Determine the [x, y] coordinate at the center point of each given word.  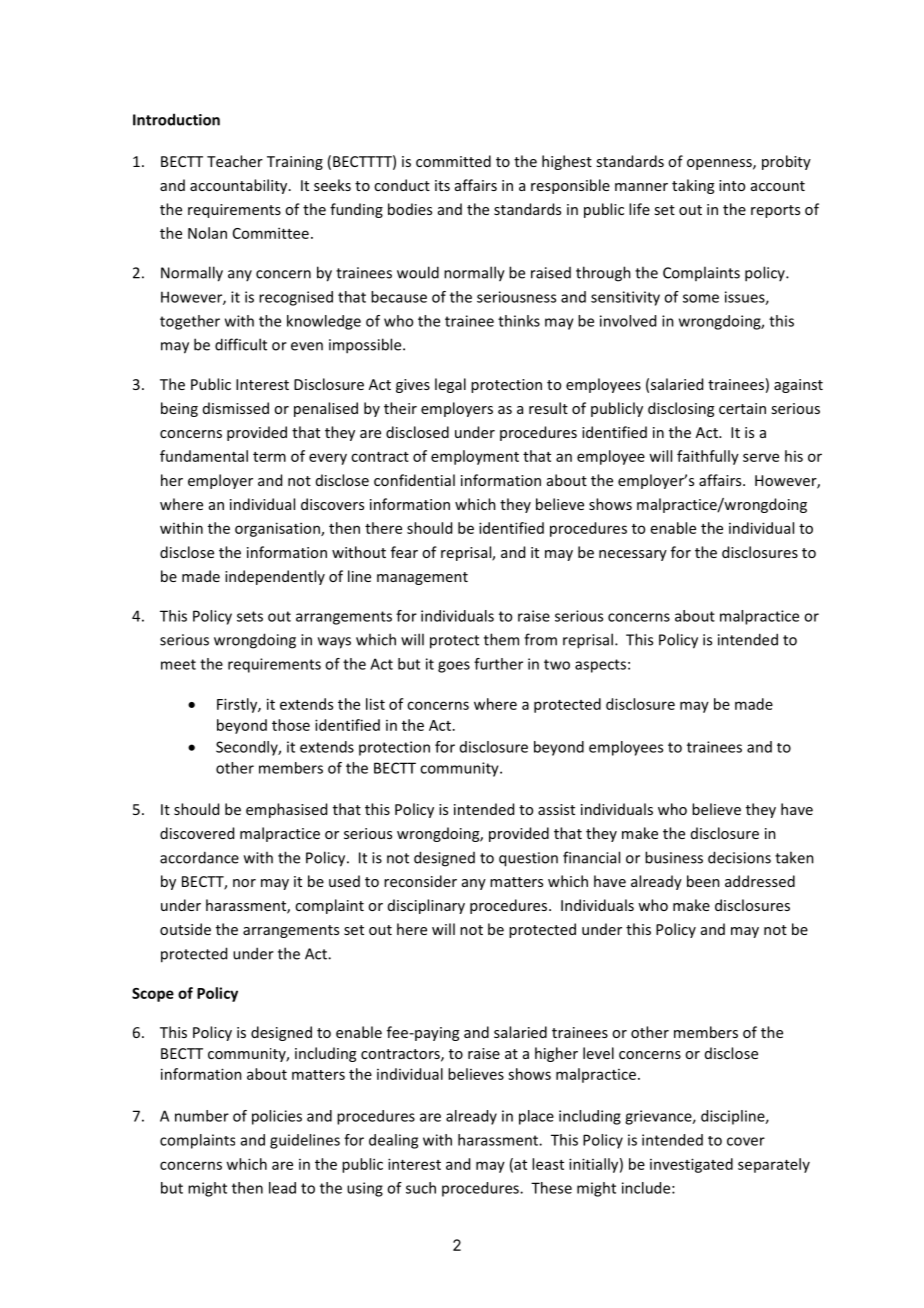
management [422, 578]
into [732, 185]
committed [453, 161]
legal [450, 385]
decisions [739, 857]
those [291, 725]
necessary [633, 555]
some [701, 298]
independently [275, 577]
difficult [241, 344]
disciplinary [426, 906]
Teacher [235, 161]
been [703, 881]
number [202, 1116]
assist [556, 809]
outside [185, 929]
